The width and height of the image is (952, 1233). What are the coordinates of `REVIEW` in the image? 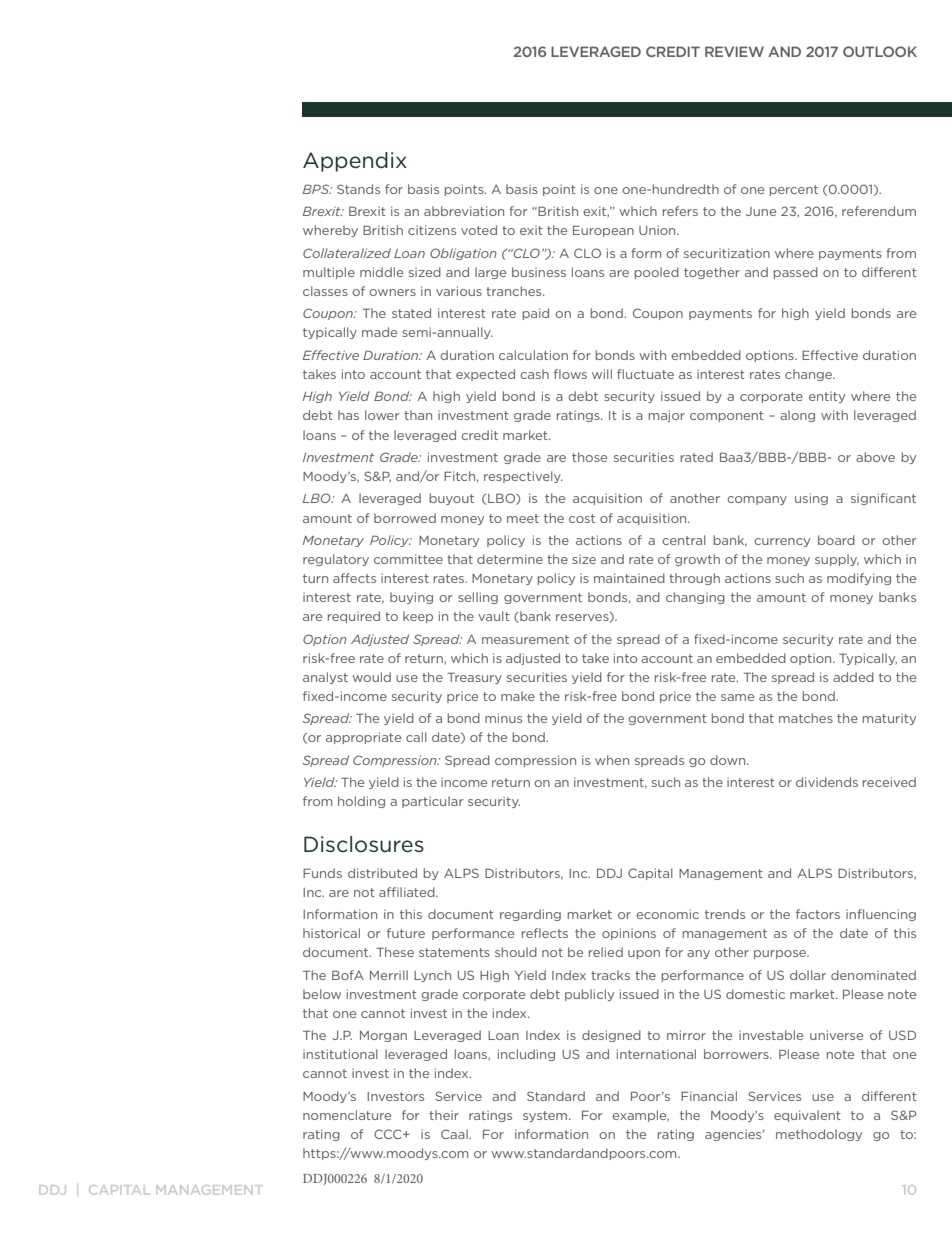 It's located at (734, 51).
